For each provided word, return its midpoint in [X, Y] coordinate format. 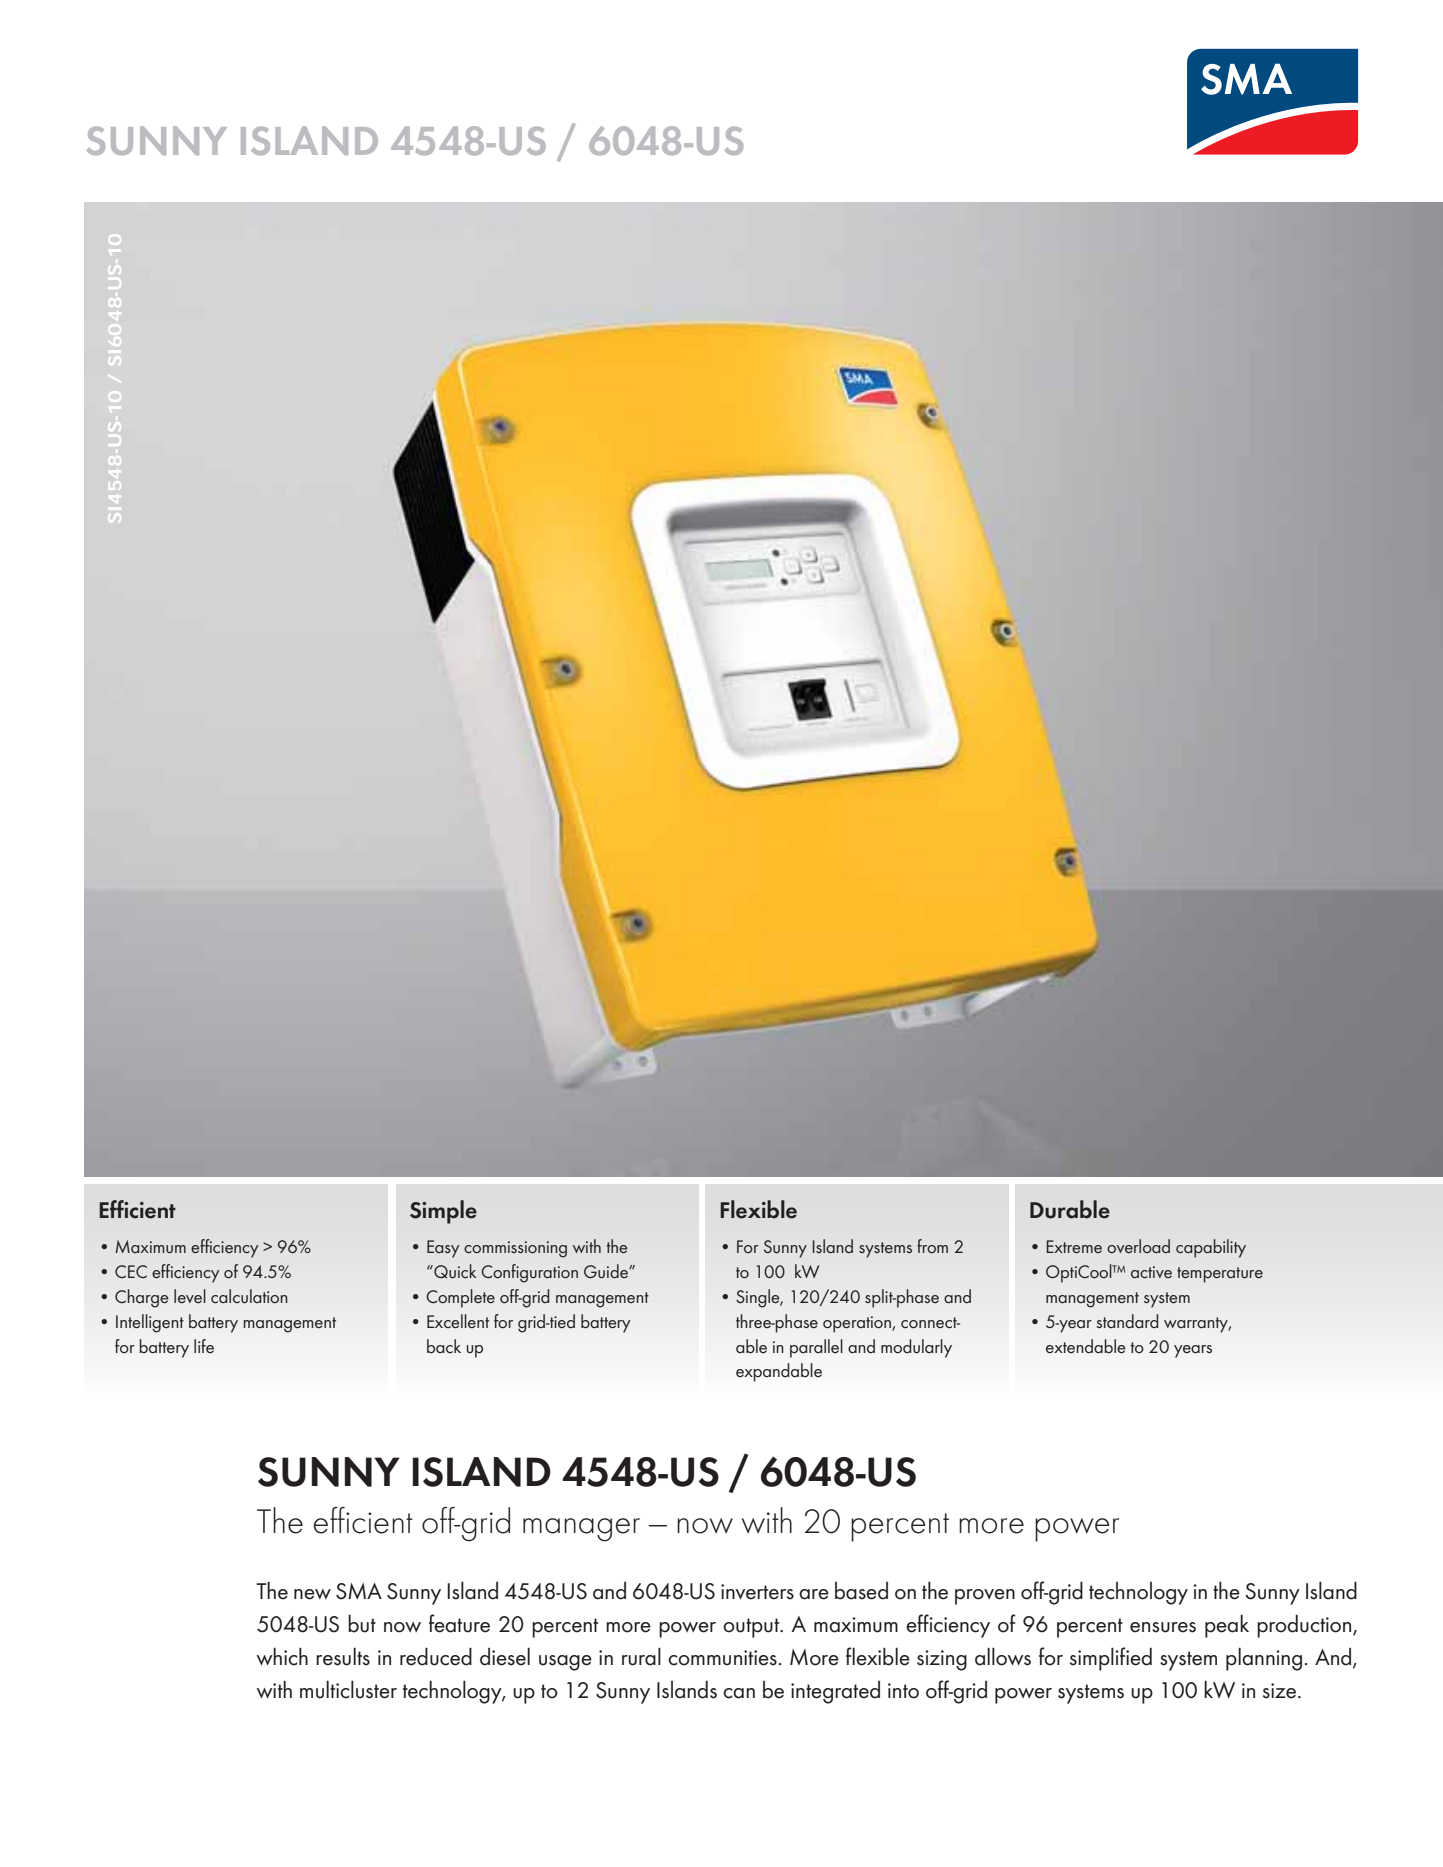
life [204, 1346]
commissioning [515, 1249]
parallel [816, 1348]
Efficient [137, 1209]
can [739, 1693]
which [282, 1656]
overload [1138, 1246]
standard [1127, 1321]
